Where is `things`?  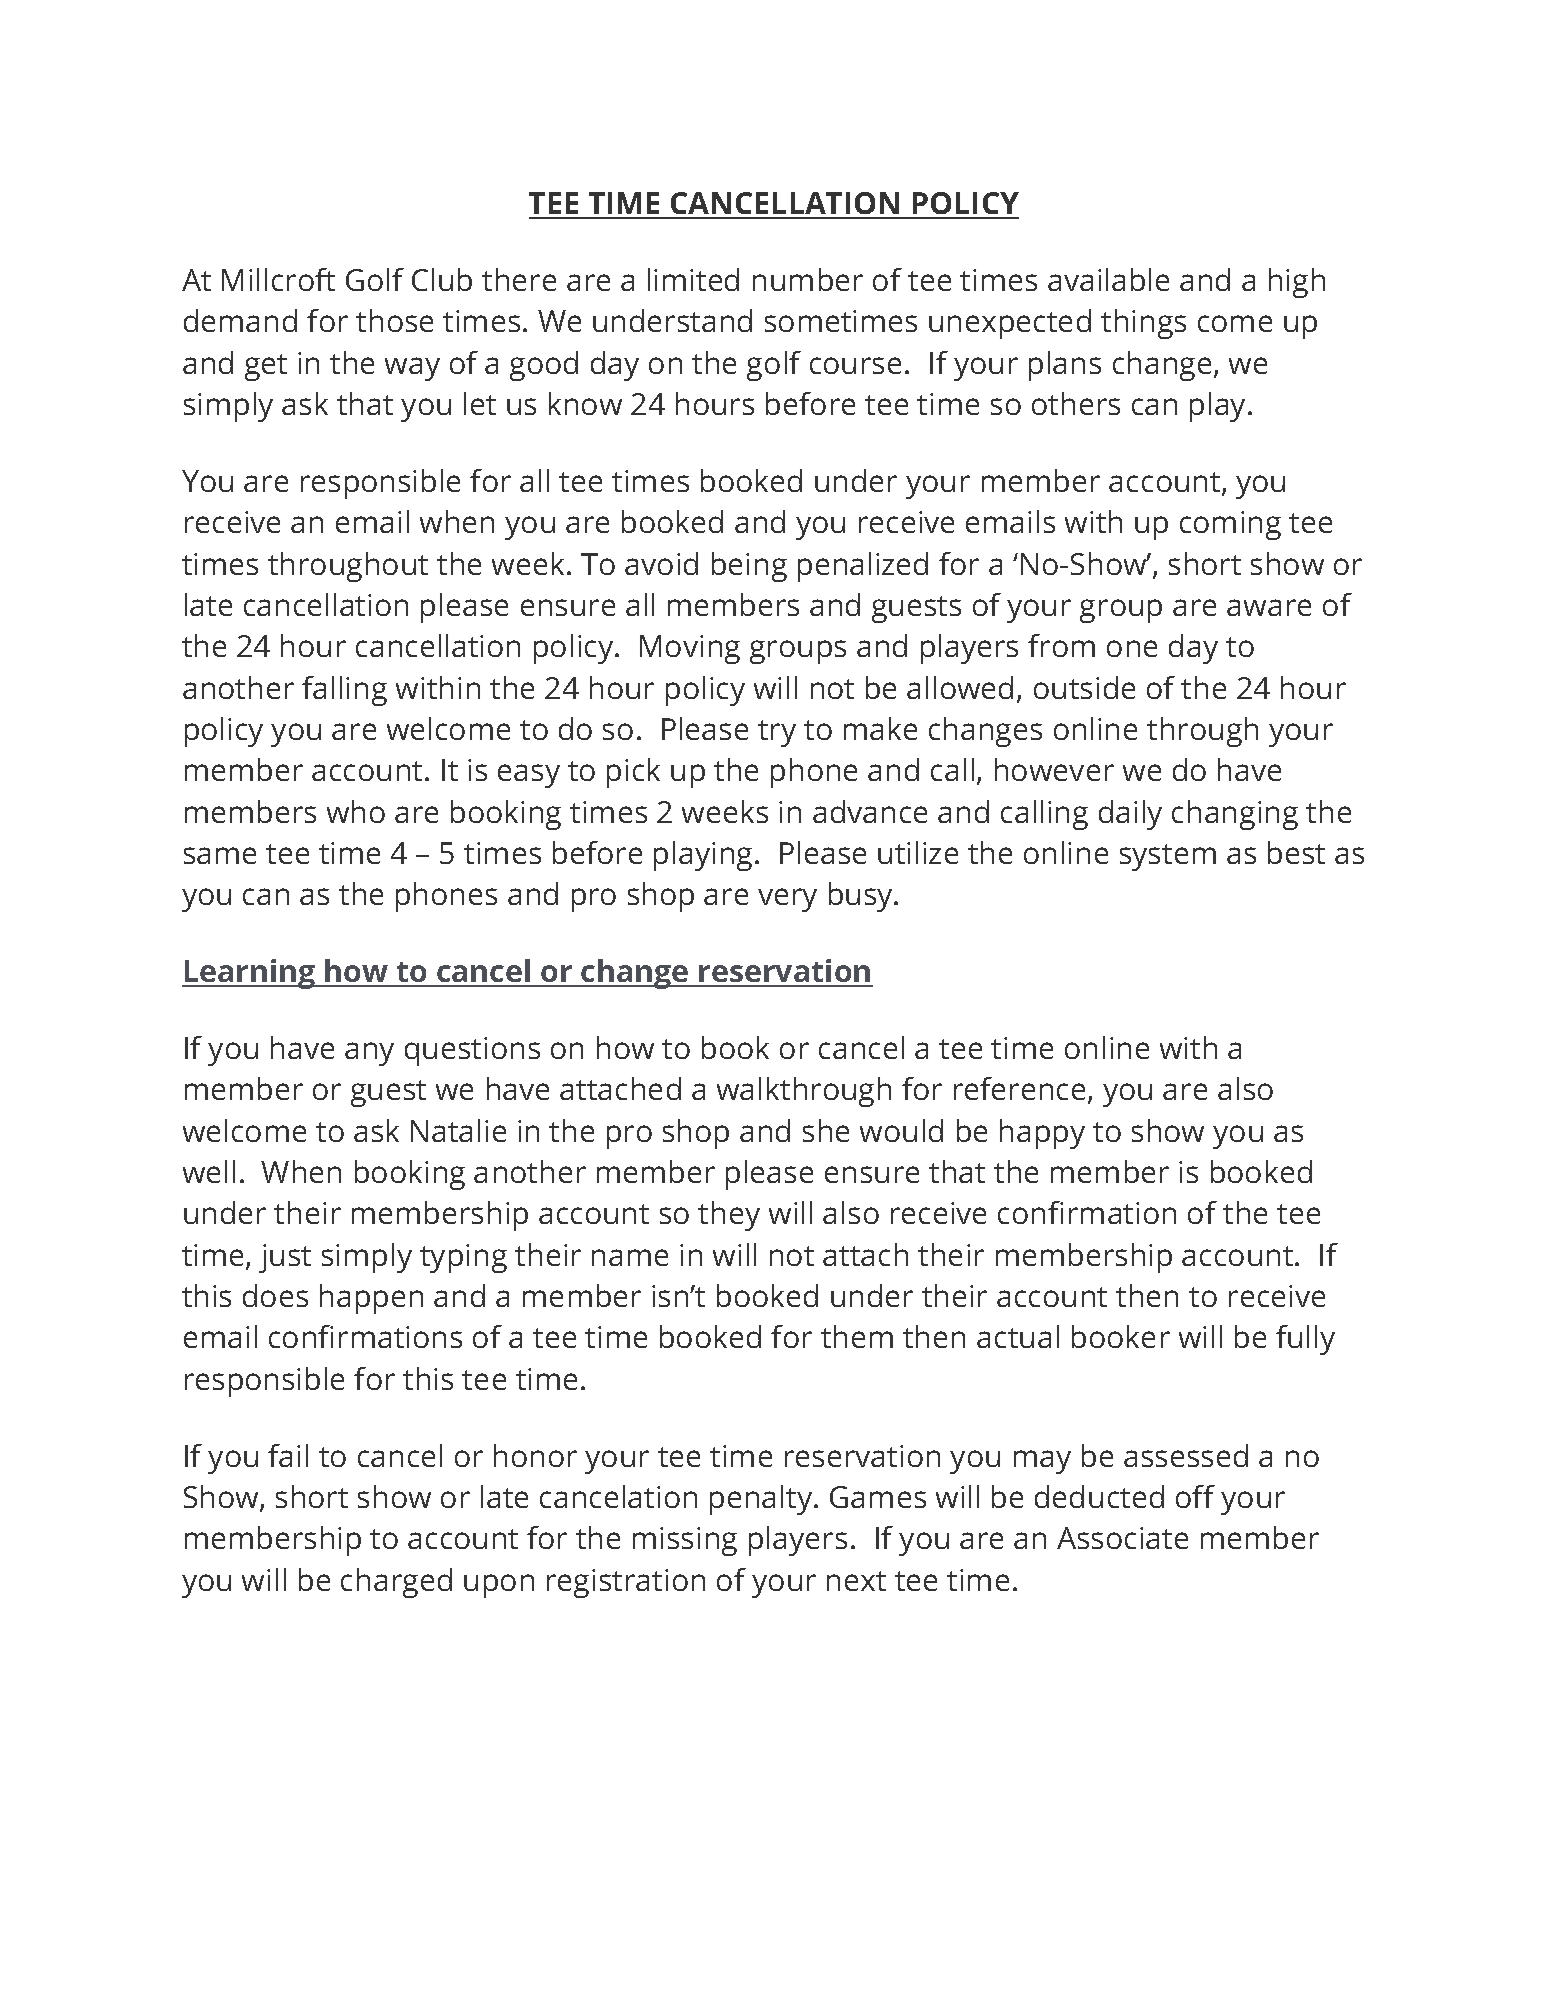 things is located at coordinates (1143, 324).
